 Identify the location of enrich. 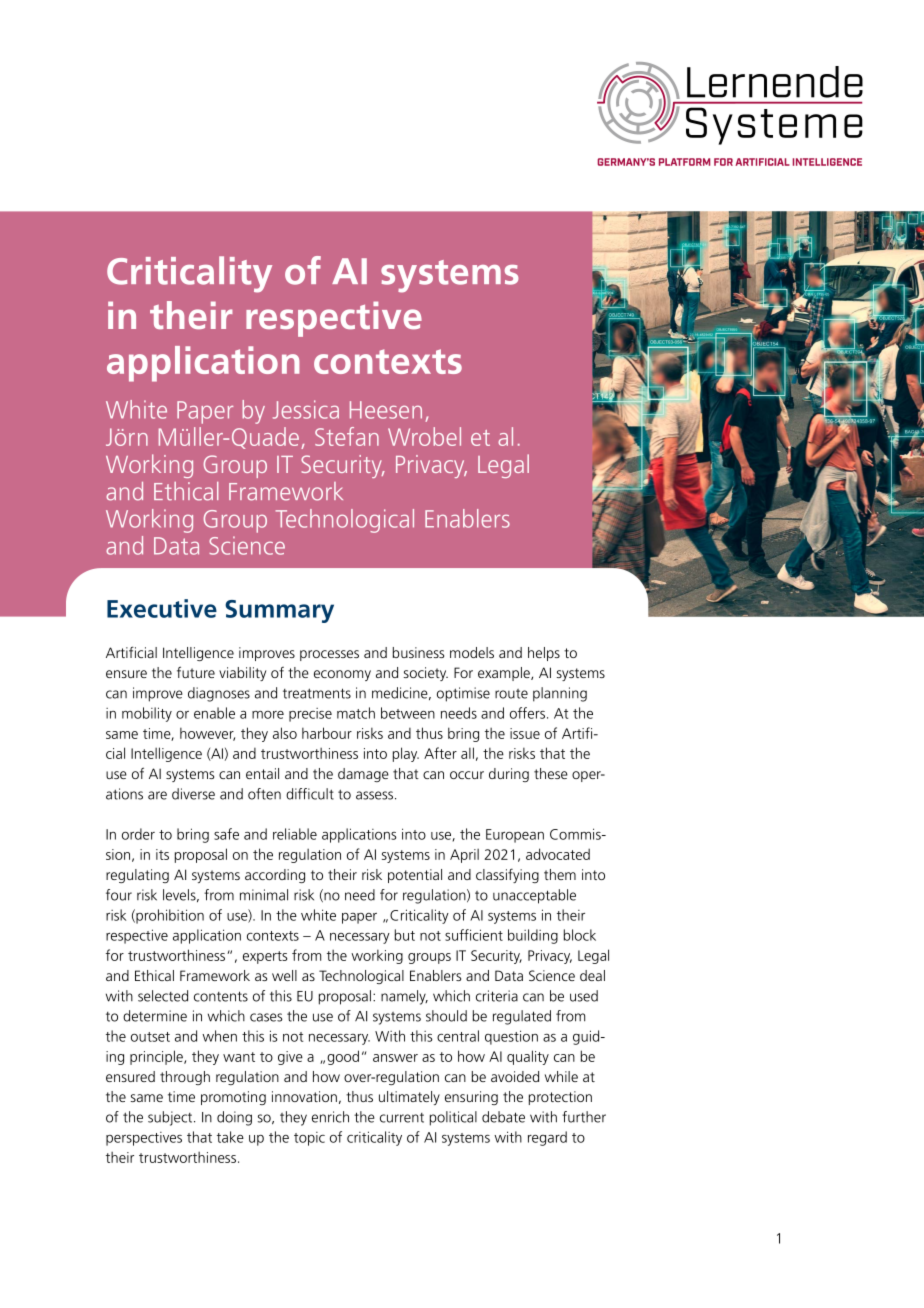
(330, 1117).
